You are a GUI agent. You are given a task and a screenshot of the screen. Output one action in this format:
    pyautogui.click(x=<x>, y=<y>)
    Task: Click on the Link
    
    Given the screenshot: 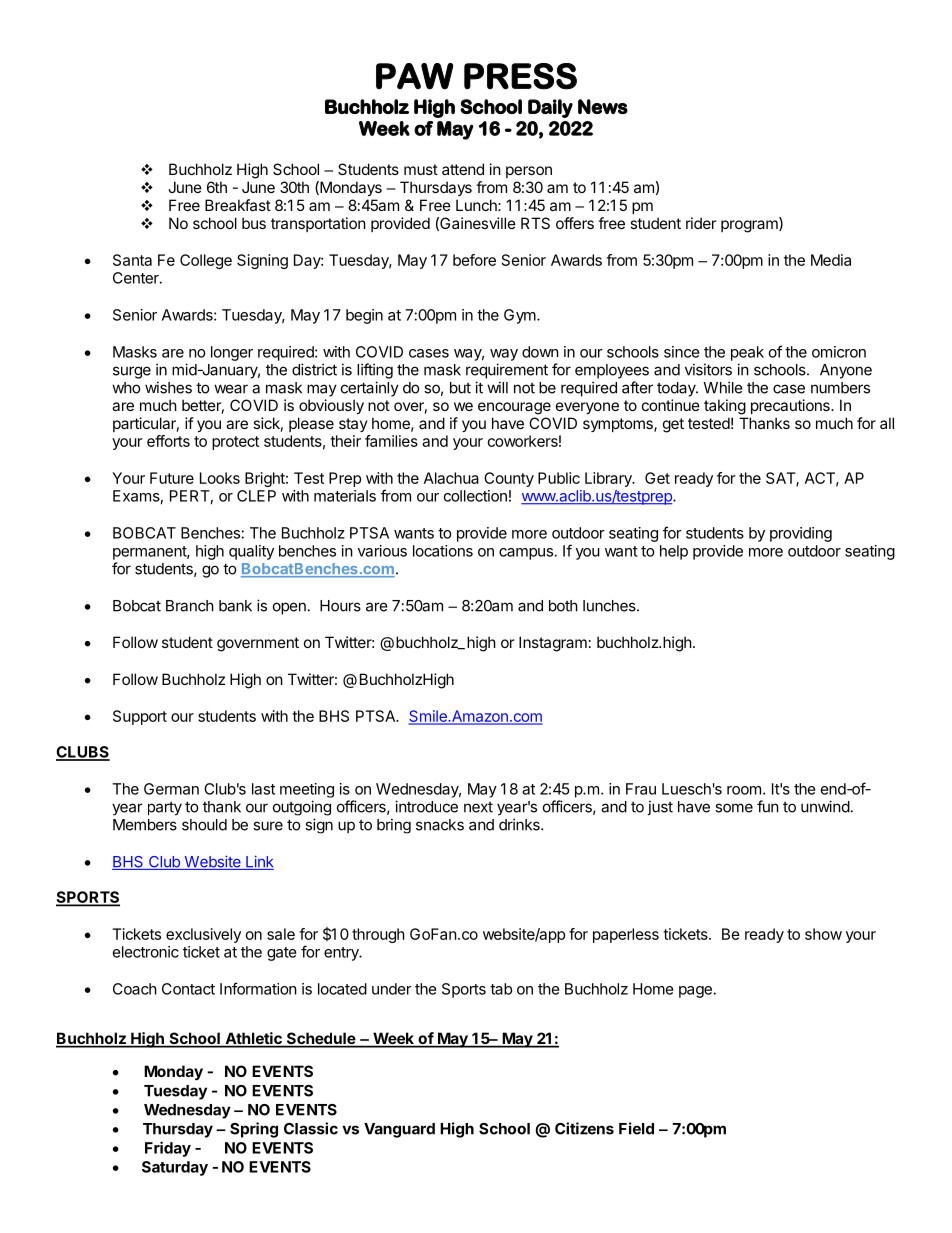 What is the action you would take?
    pyautogui.click(x=259, y=862)
